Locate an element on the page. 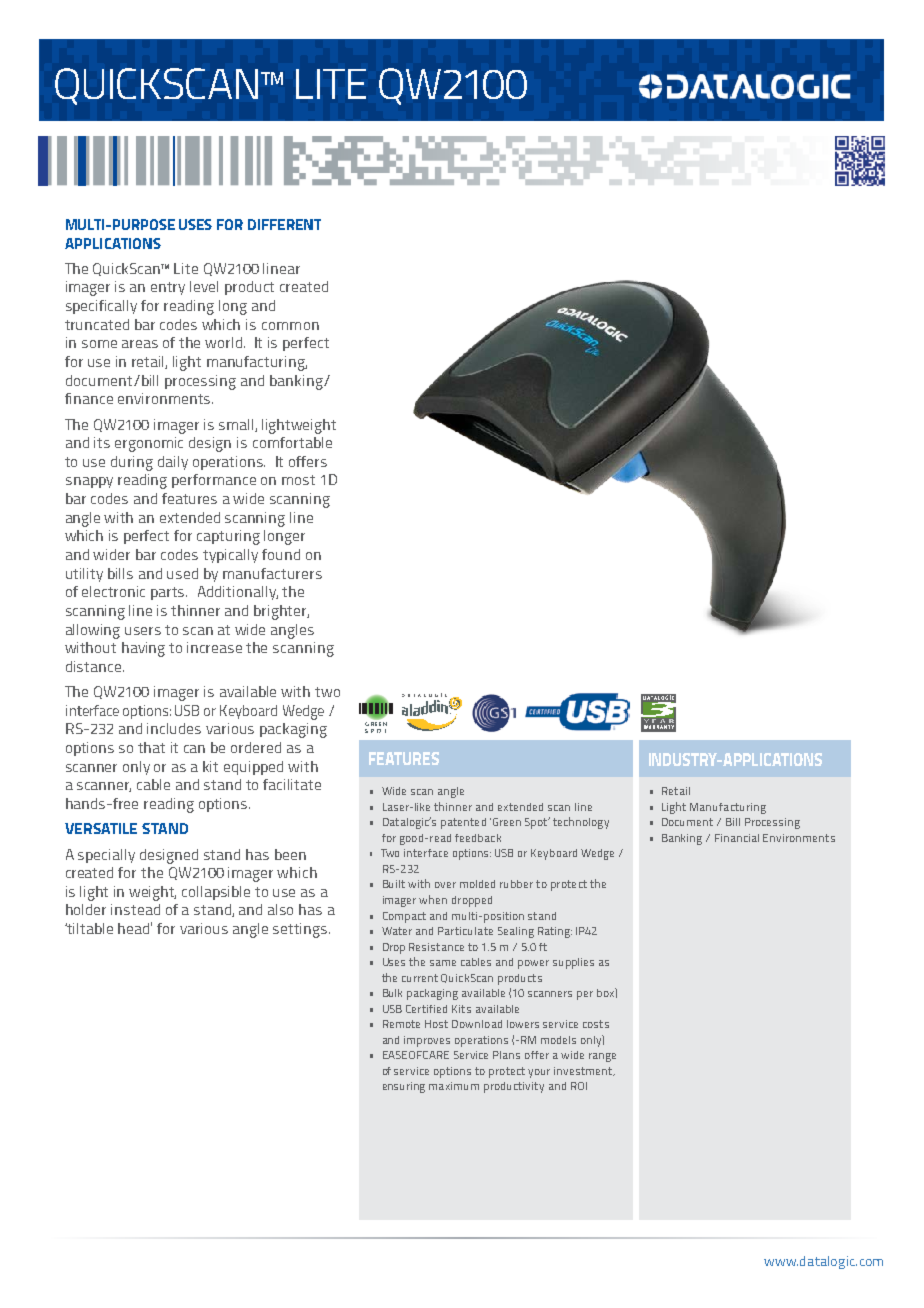 This page has width=924, height=1308. most is located at coordinates (298, 480).
